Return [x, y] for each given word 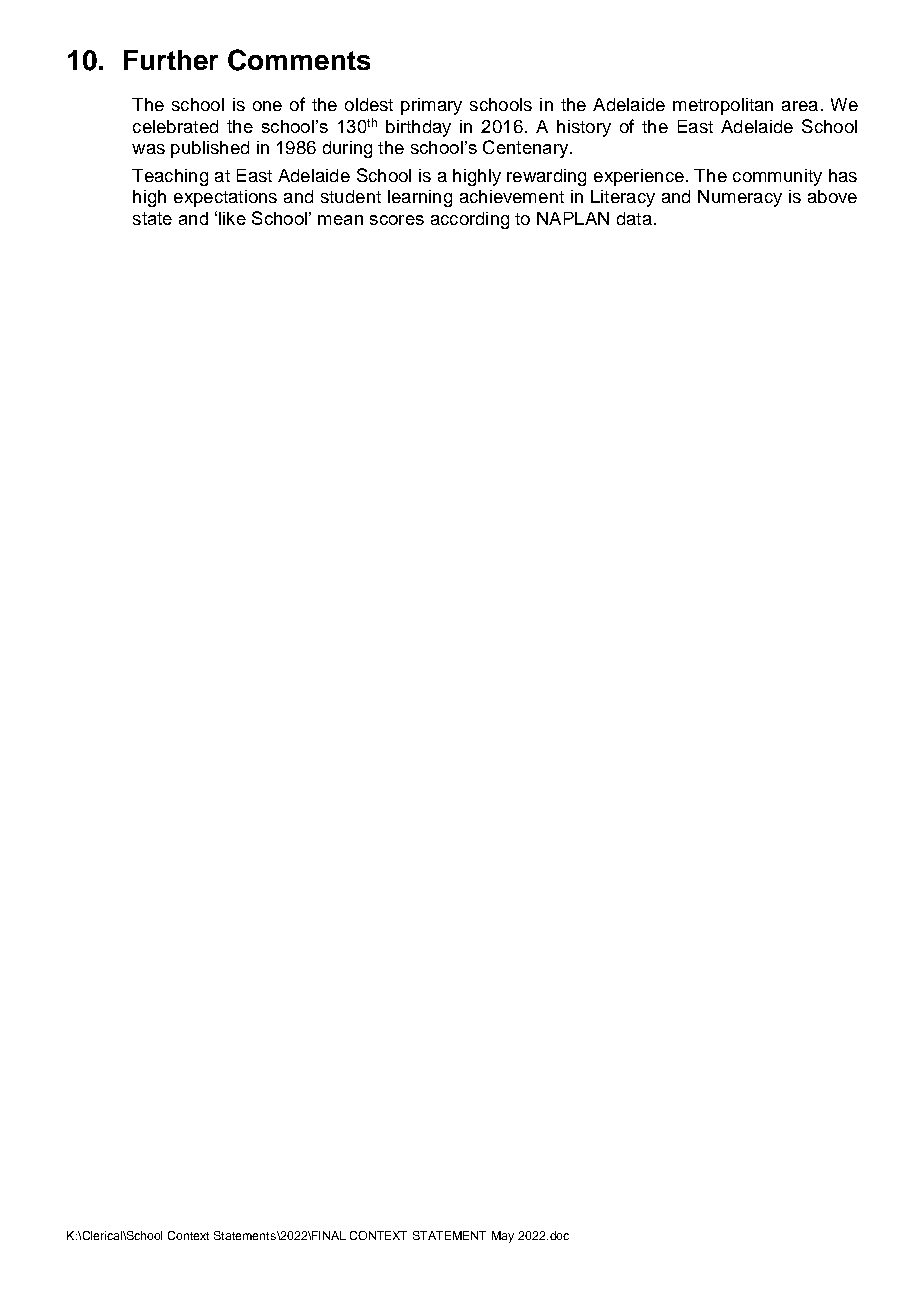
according [470, 220]
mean [340, 220]
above [832, 196]
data [634, 218]
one [267, 106]
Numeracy [740, 198]
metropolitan [723, 106]
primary [431, 106]
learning [420, 198]
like [232, 218]
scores [397, 220]
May [503, 1237]
